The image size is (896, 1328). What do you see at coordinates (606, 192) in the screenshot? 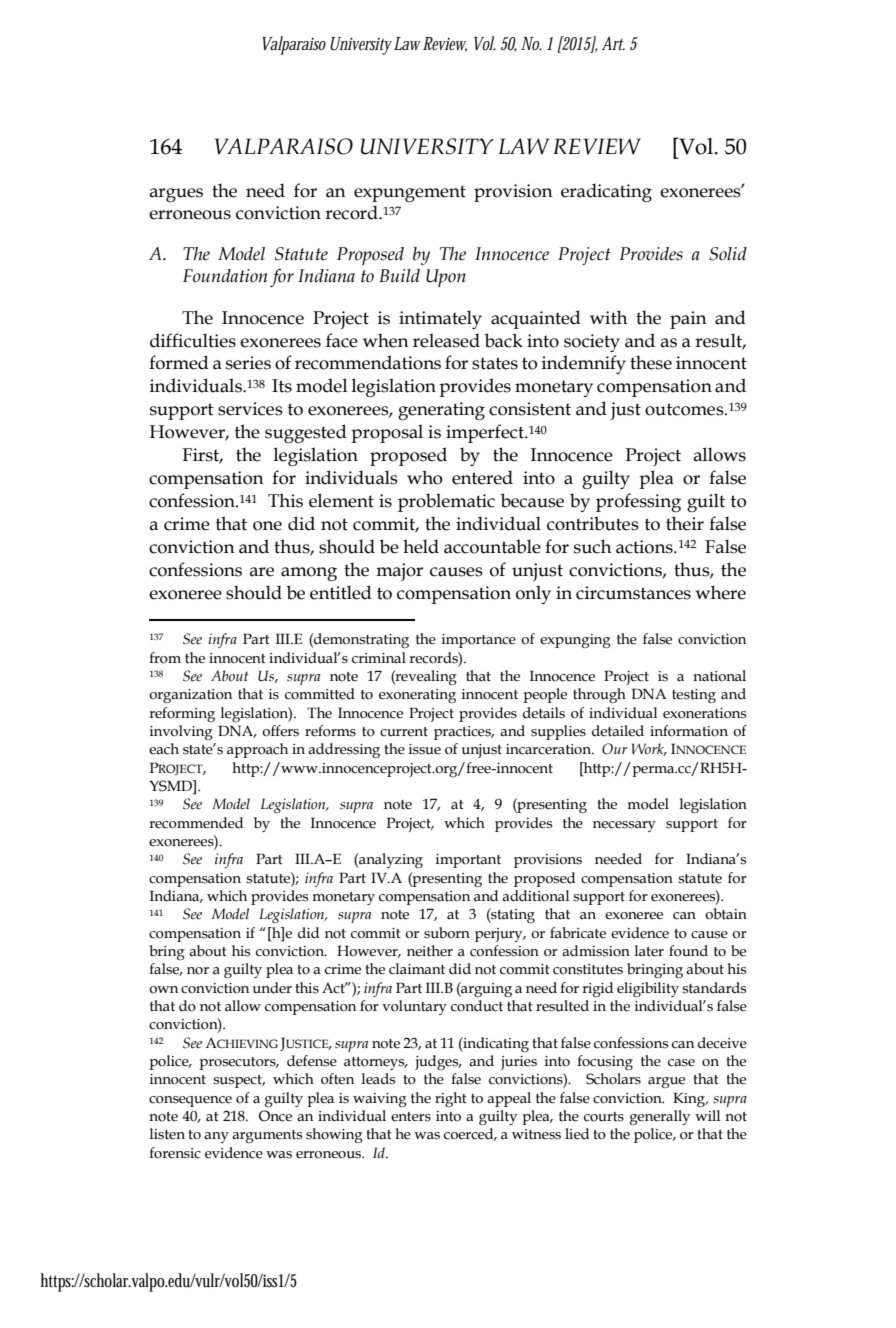
I see `eradicating` at bounding box center [606, 192].
